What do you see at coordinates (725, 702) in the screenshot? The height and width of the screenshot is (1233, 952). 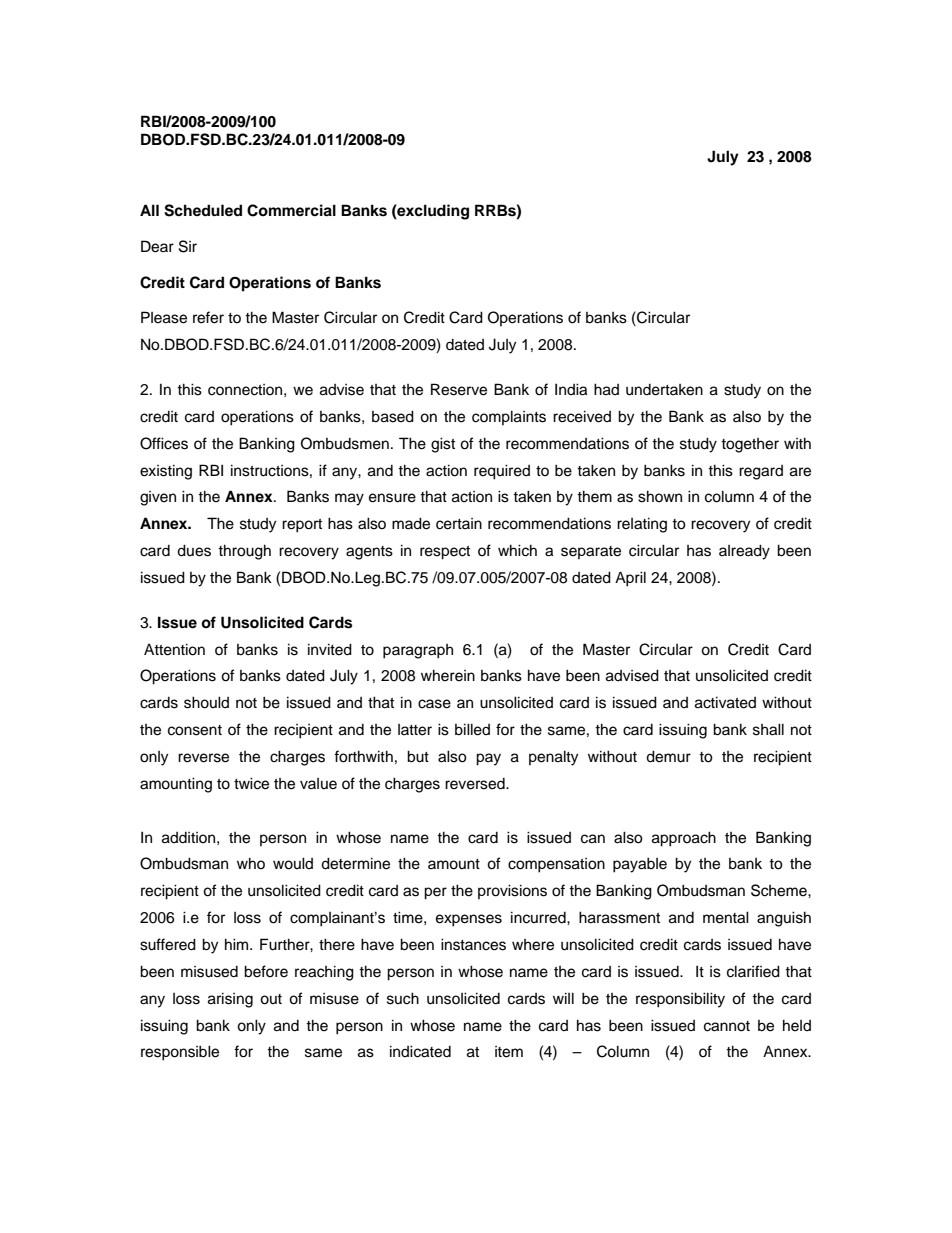 I see `activated` at bounding box center [725, 702].
